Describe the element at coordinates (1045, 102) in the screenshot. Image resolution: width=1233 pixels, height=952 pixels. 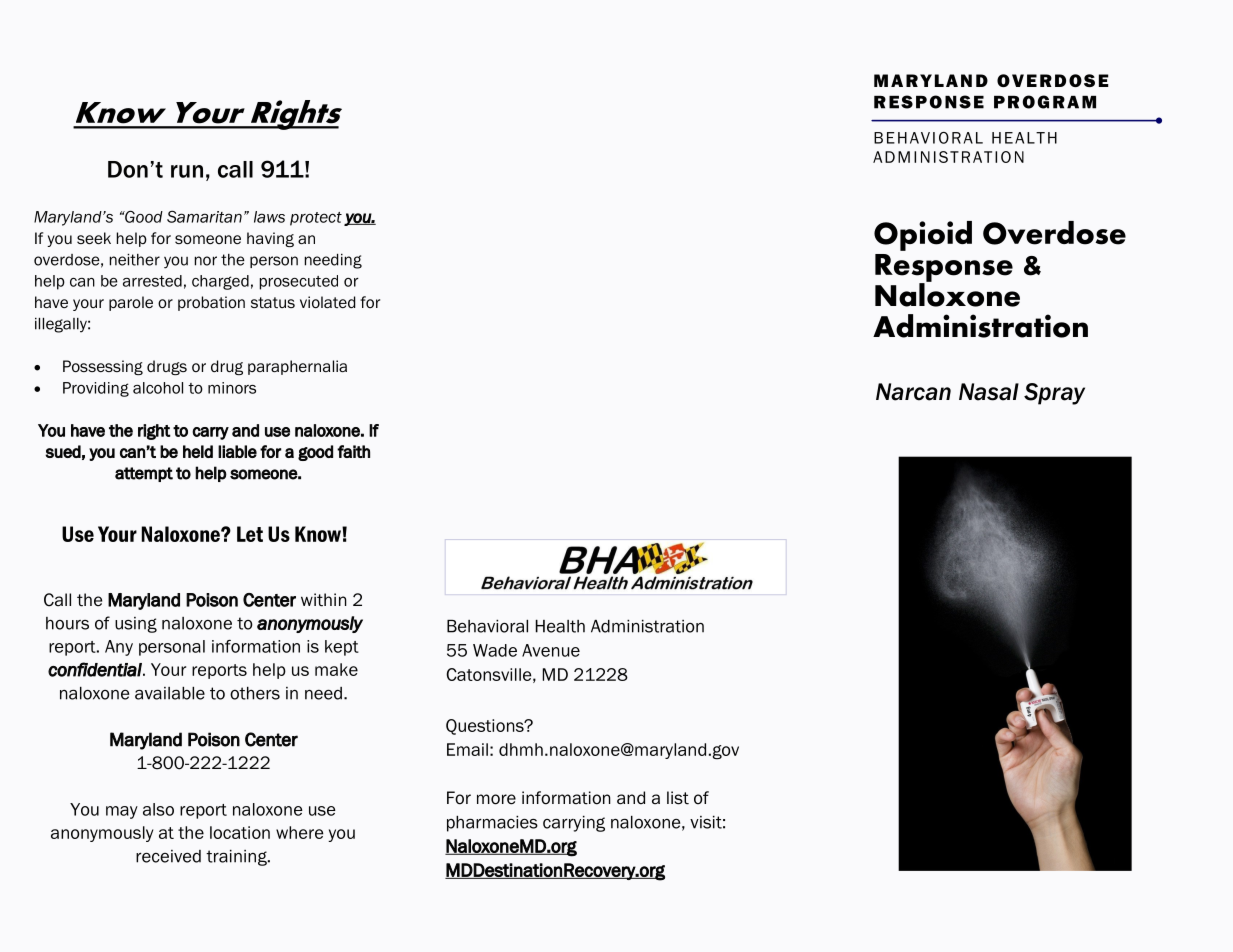
I see `PROGRAM` at that location.
